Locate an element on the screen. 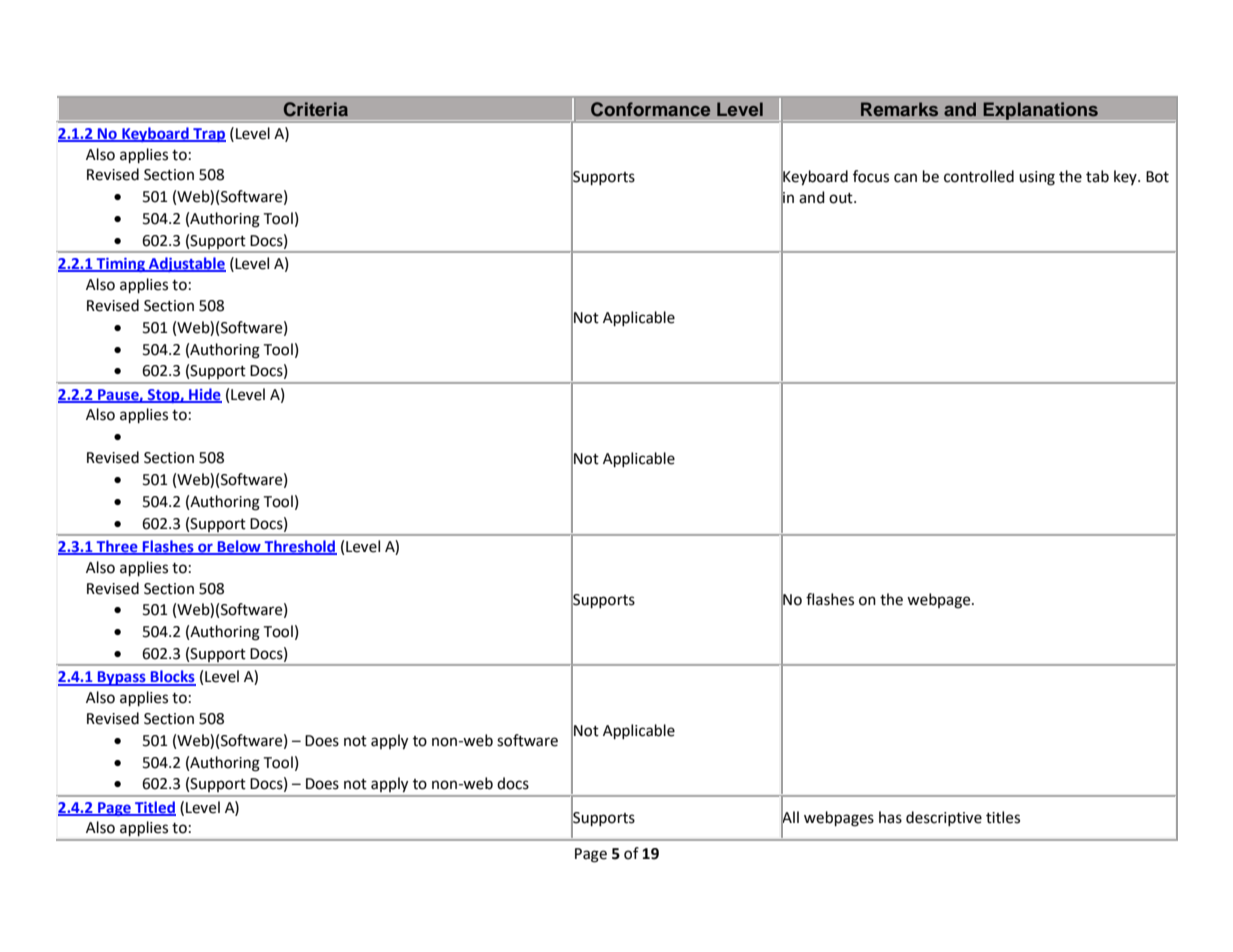  All is located at coordinates (790, 817).
